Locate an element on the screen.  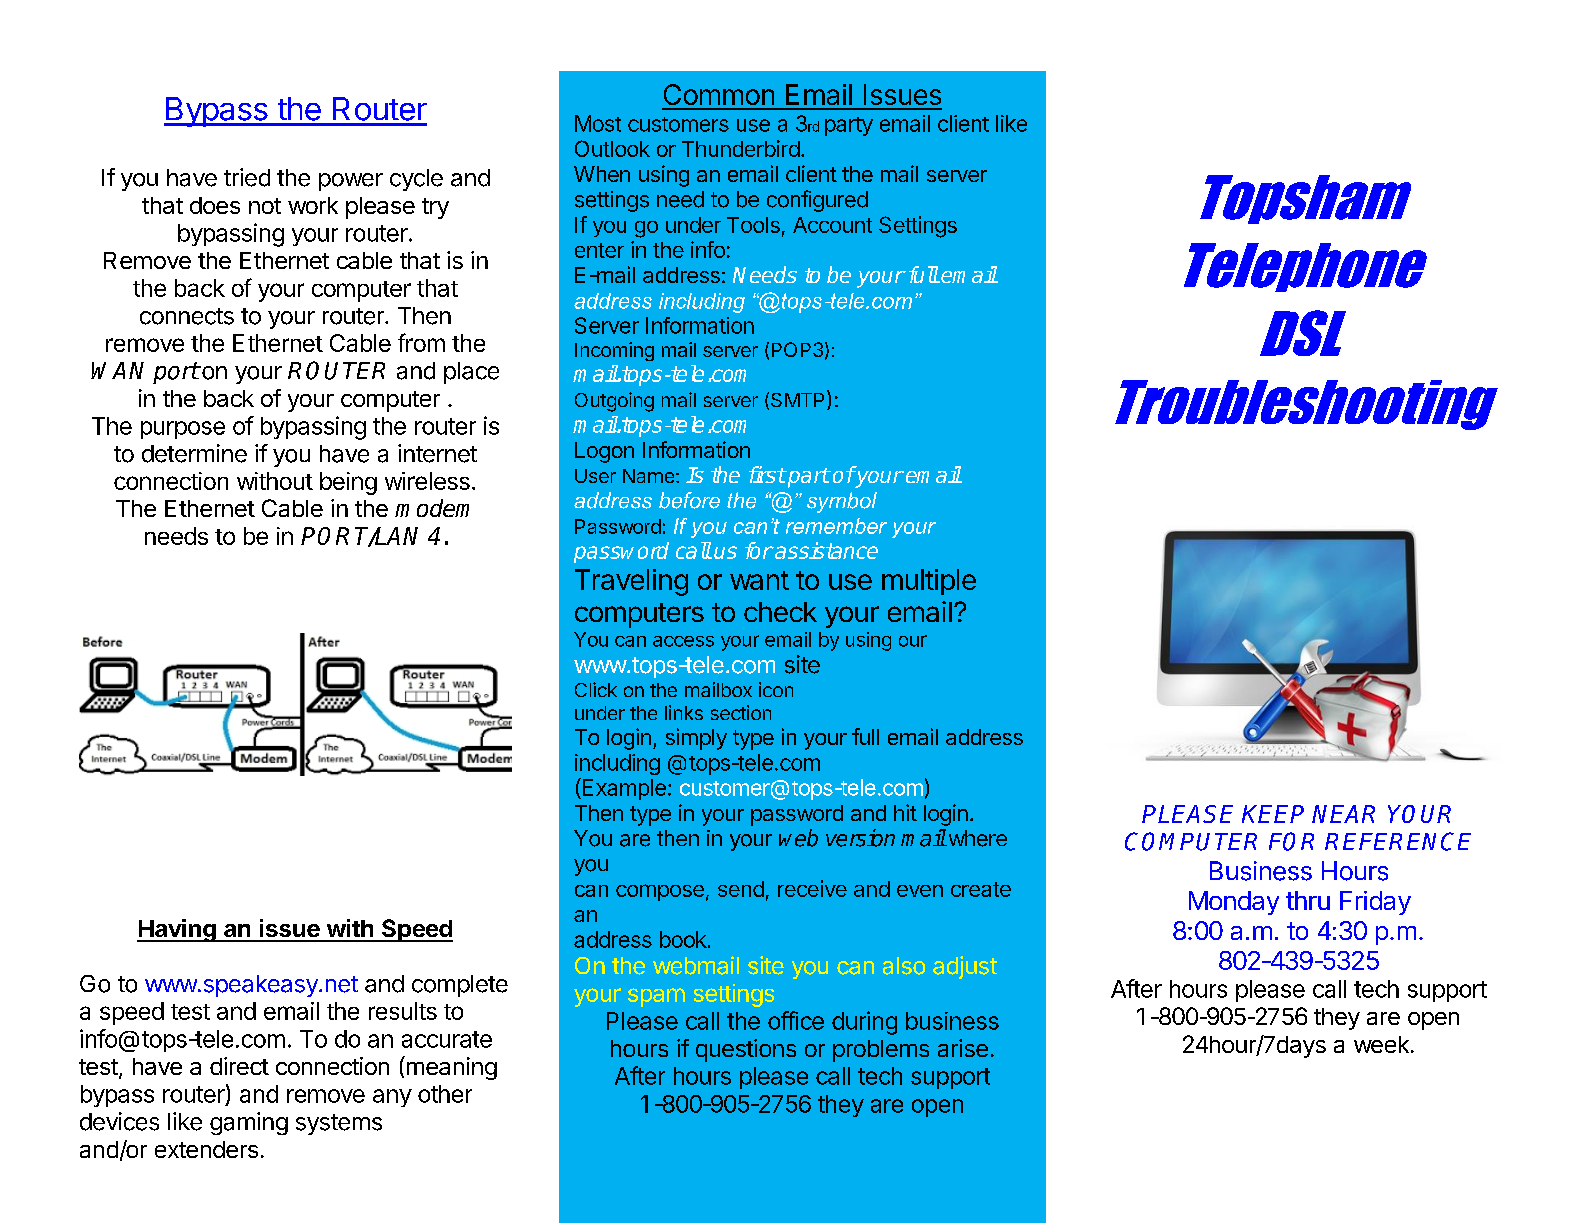
KEEP is located at coordinates (1273, 814).
